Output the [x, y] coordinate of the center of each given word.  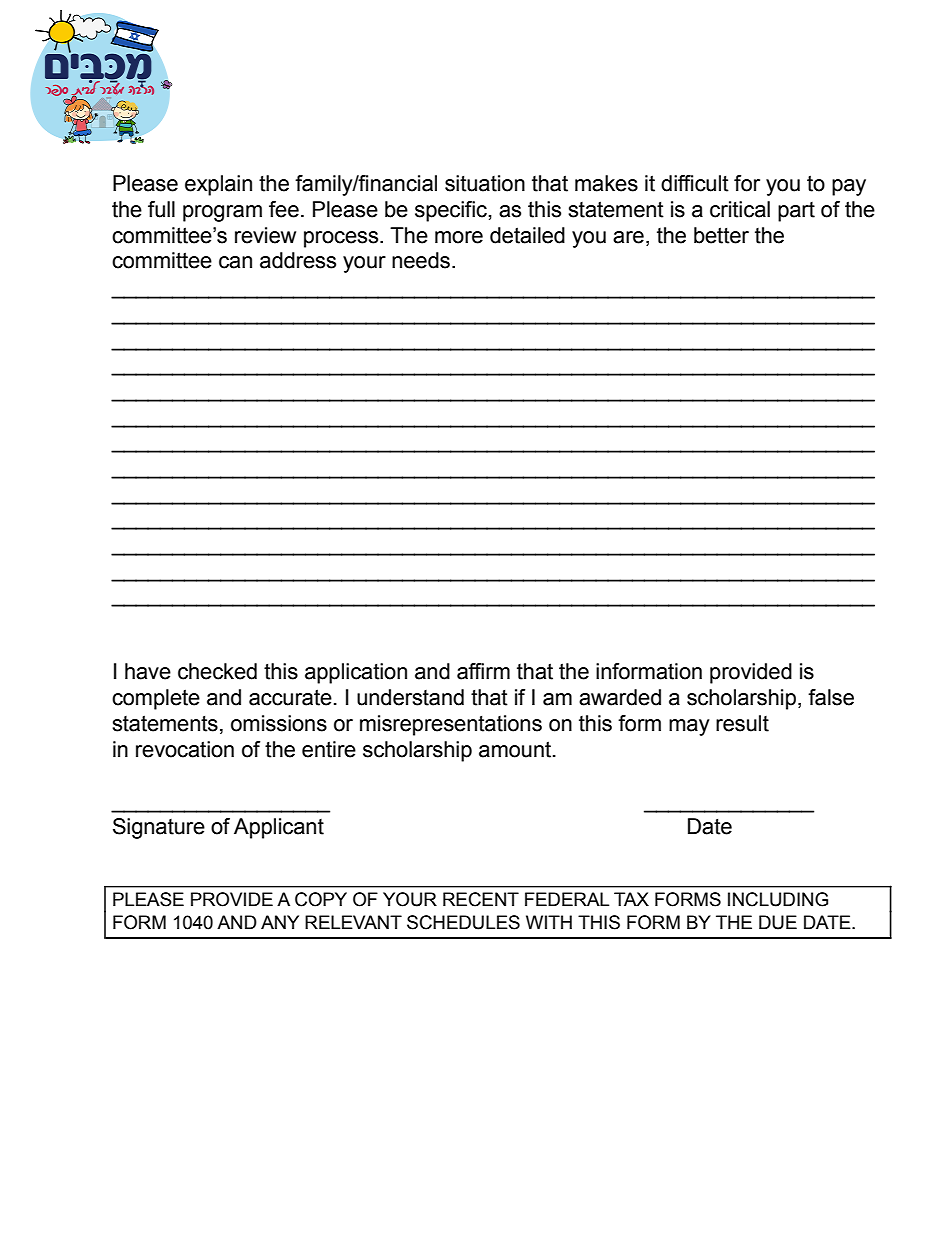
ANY [280, 922]
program [222, 213]
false [831, 697]
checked [217, 671]
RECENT [481, 899]
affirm [483, 671]
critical [740, 209]
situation [485, 183]
